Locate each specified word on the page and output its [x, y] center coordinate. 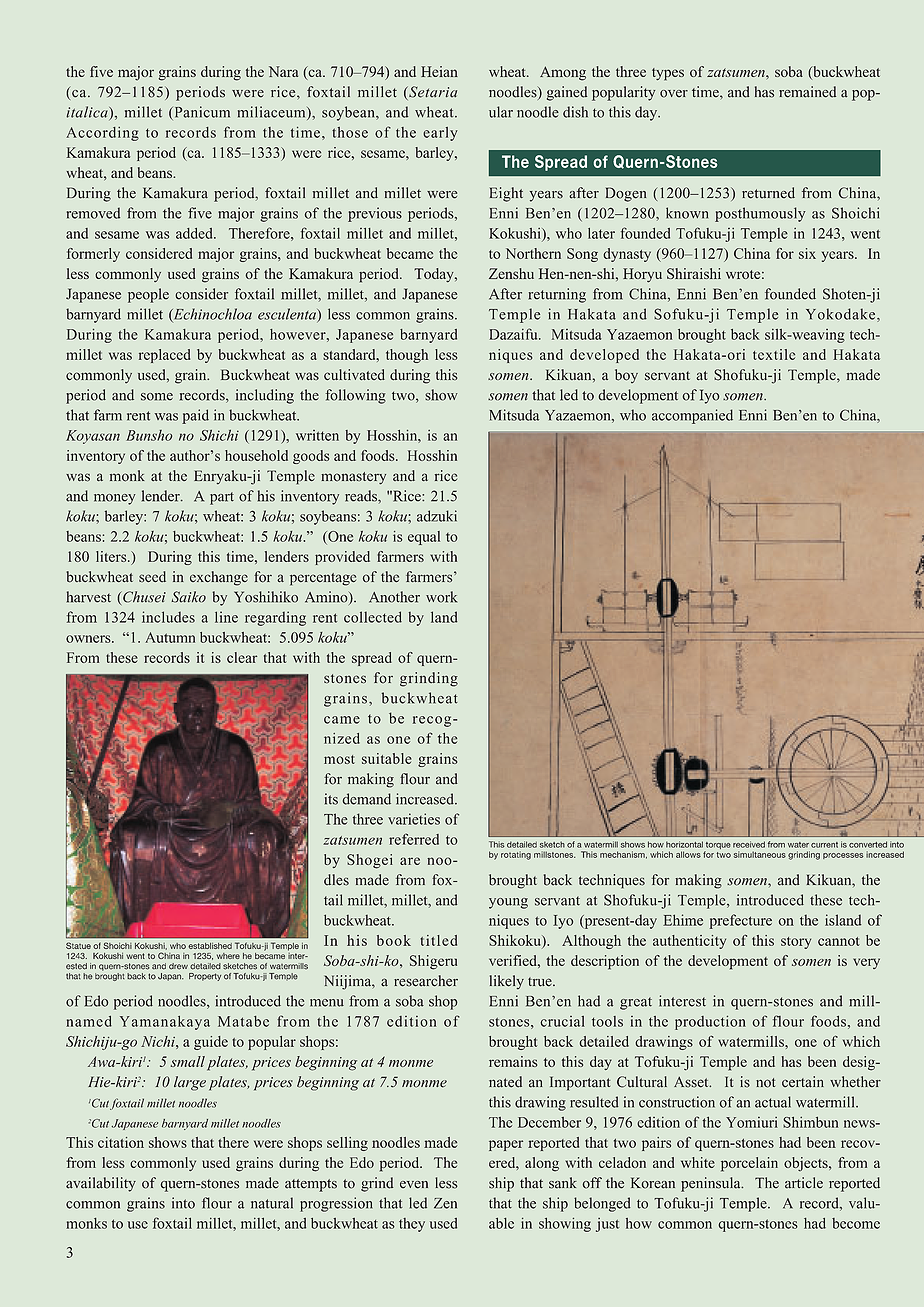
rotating [516, 855]
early [440, 134]
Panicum [201, 113]
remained [807, 92]
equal [424, 538]
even [414, 1185]
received [749, 844]
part [222, 498]
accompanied [692, 416]
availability [101, 1184]
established [210, 946]
